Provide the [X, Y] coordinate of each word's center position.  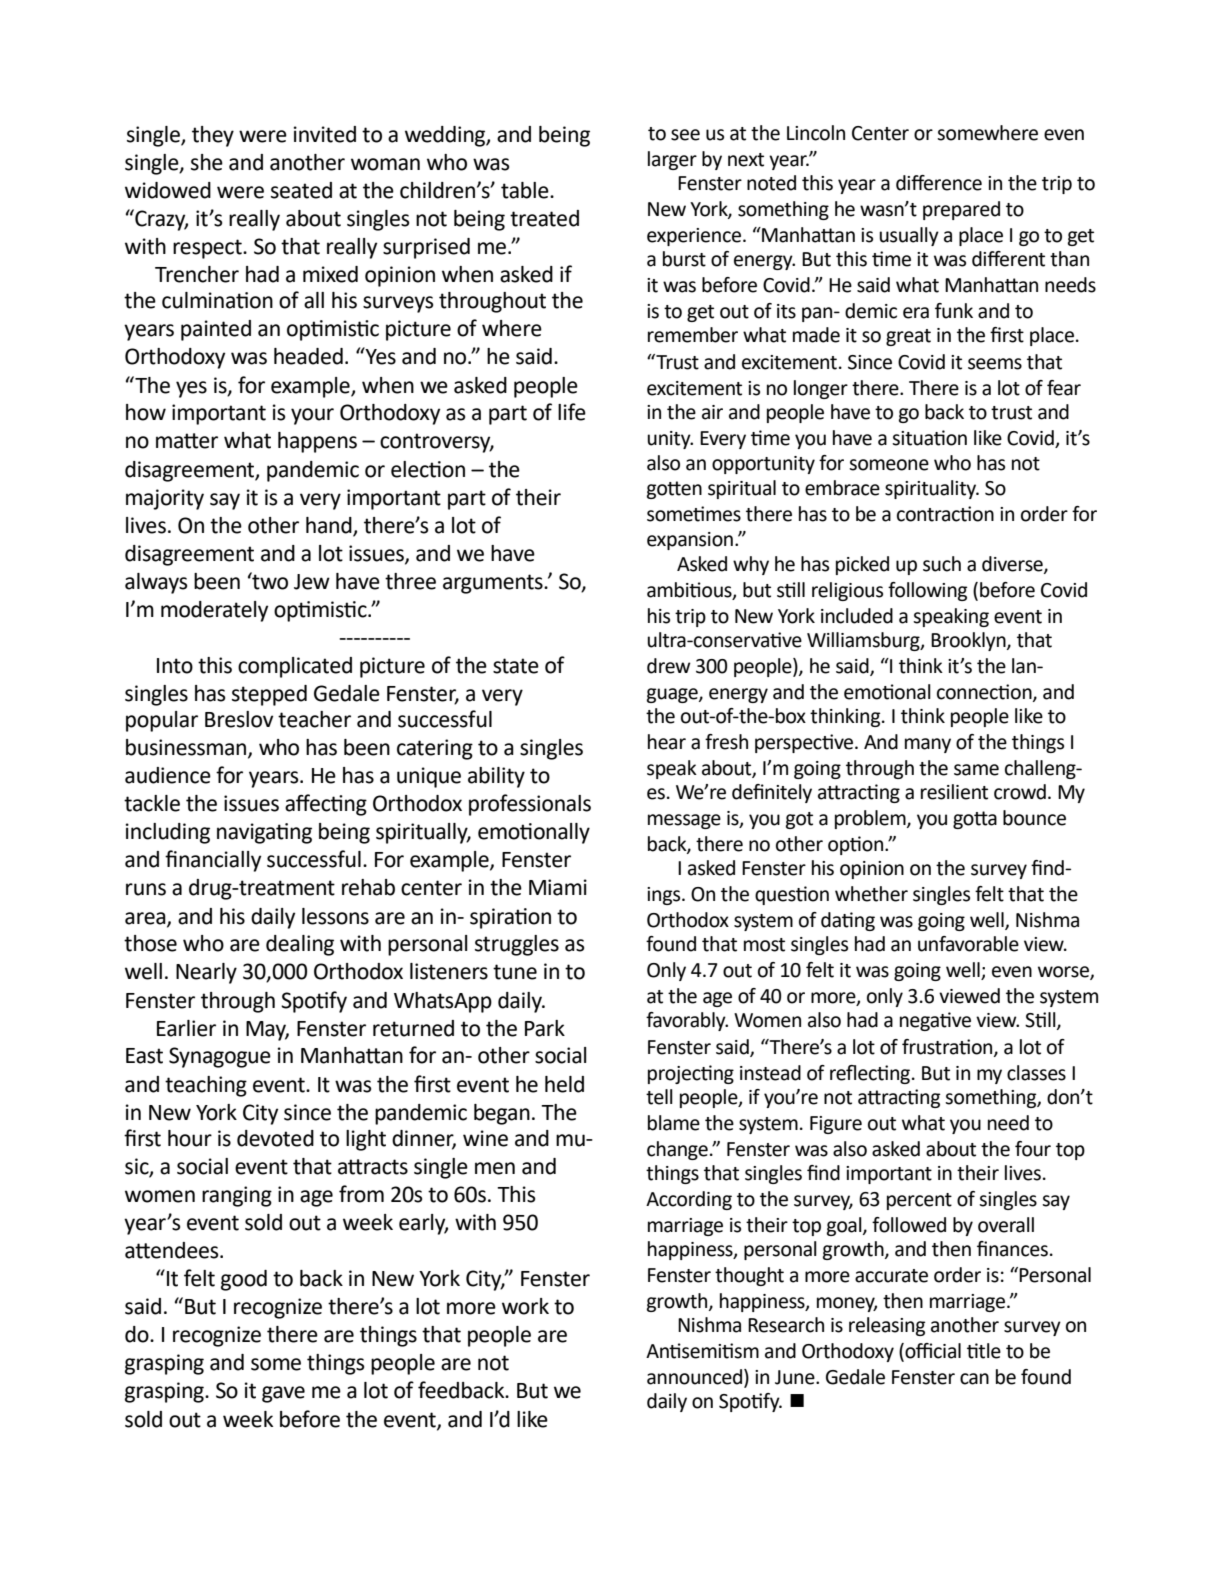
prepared [961, 210]
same [976, 770]
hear [667, 742]
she [207, 162]
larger [672, 160]
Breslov [239, 719]
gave [283, 1394]
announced [696, 1378]
